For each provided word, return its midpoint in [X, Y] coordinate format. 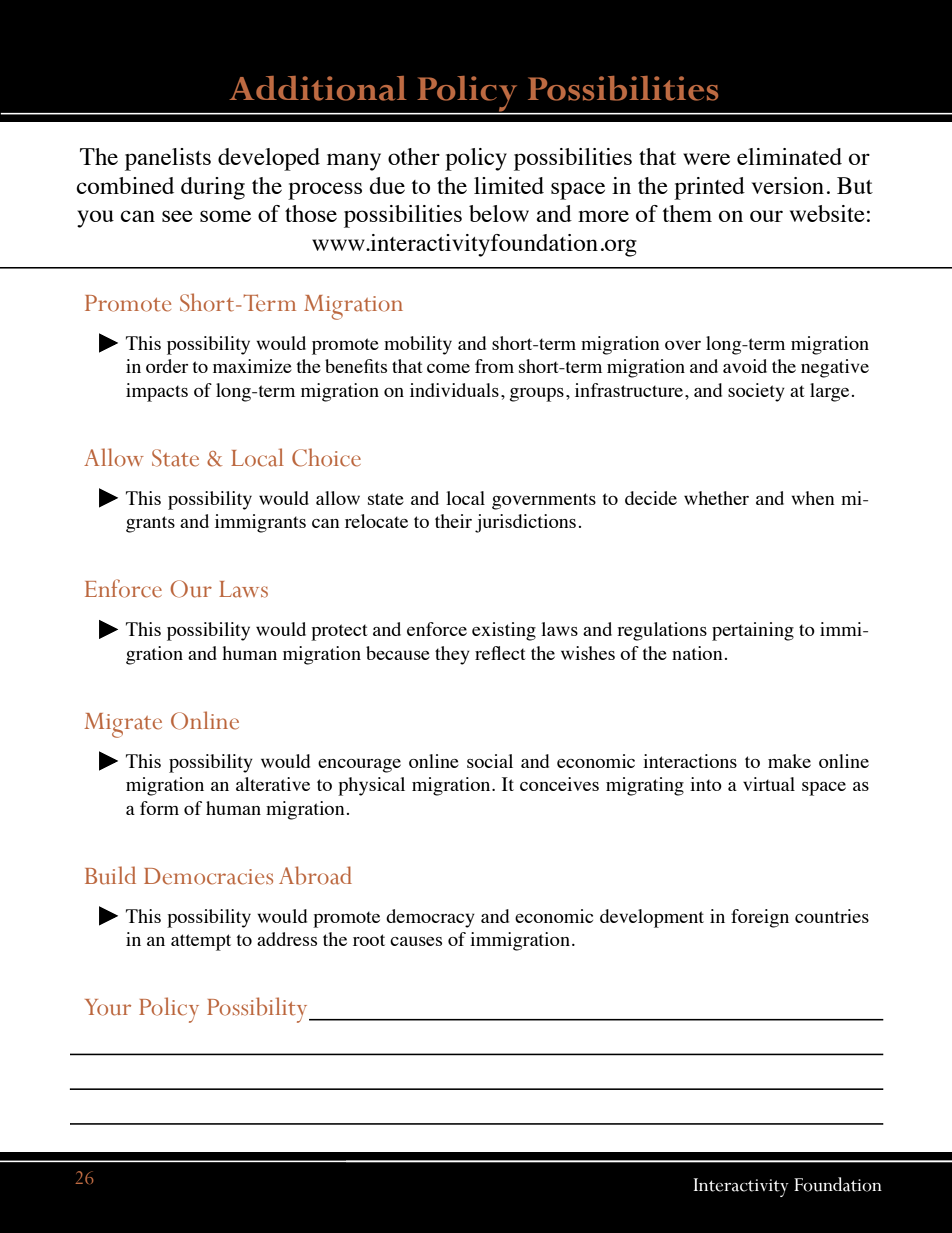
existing [504, 631]
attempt [201, 942]
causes [416, 941]
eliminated [789, 156]
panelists [168, 159]
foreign [760, 918]
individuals [454, 390]
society [756, 392]
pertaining [753, 631]
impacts [157, 392]
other [414, 156]
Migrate [123, 725]
